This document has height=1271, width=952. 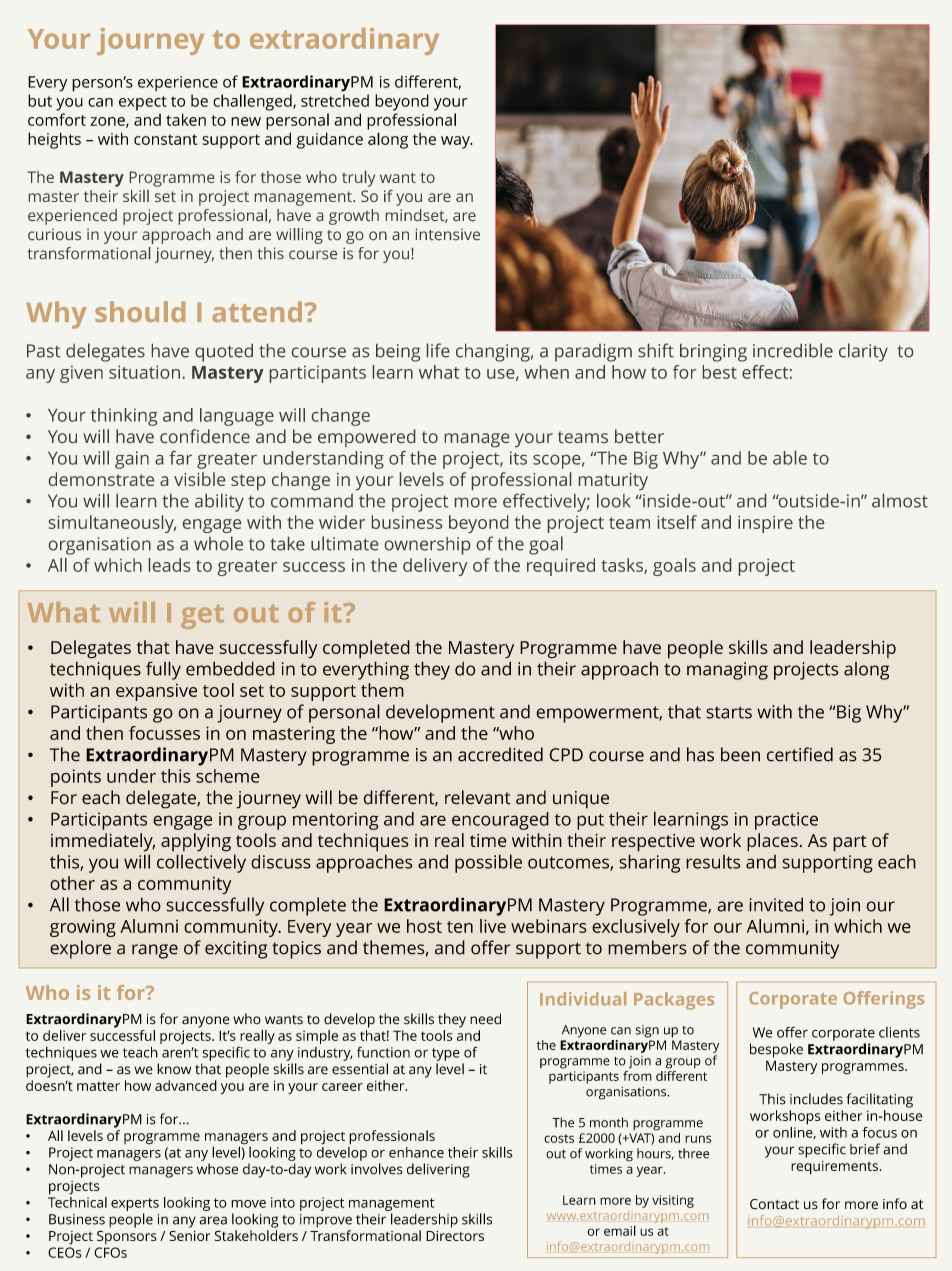 What do you see at coordinates (165, 139) in the document?
I see `constant` at bounding box center [165, 139].
